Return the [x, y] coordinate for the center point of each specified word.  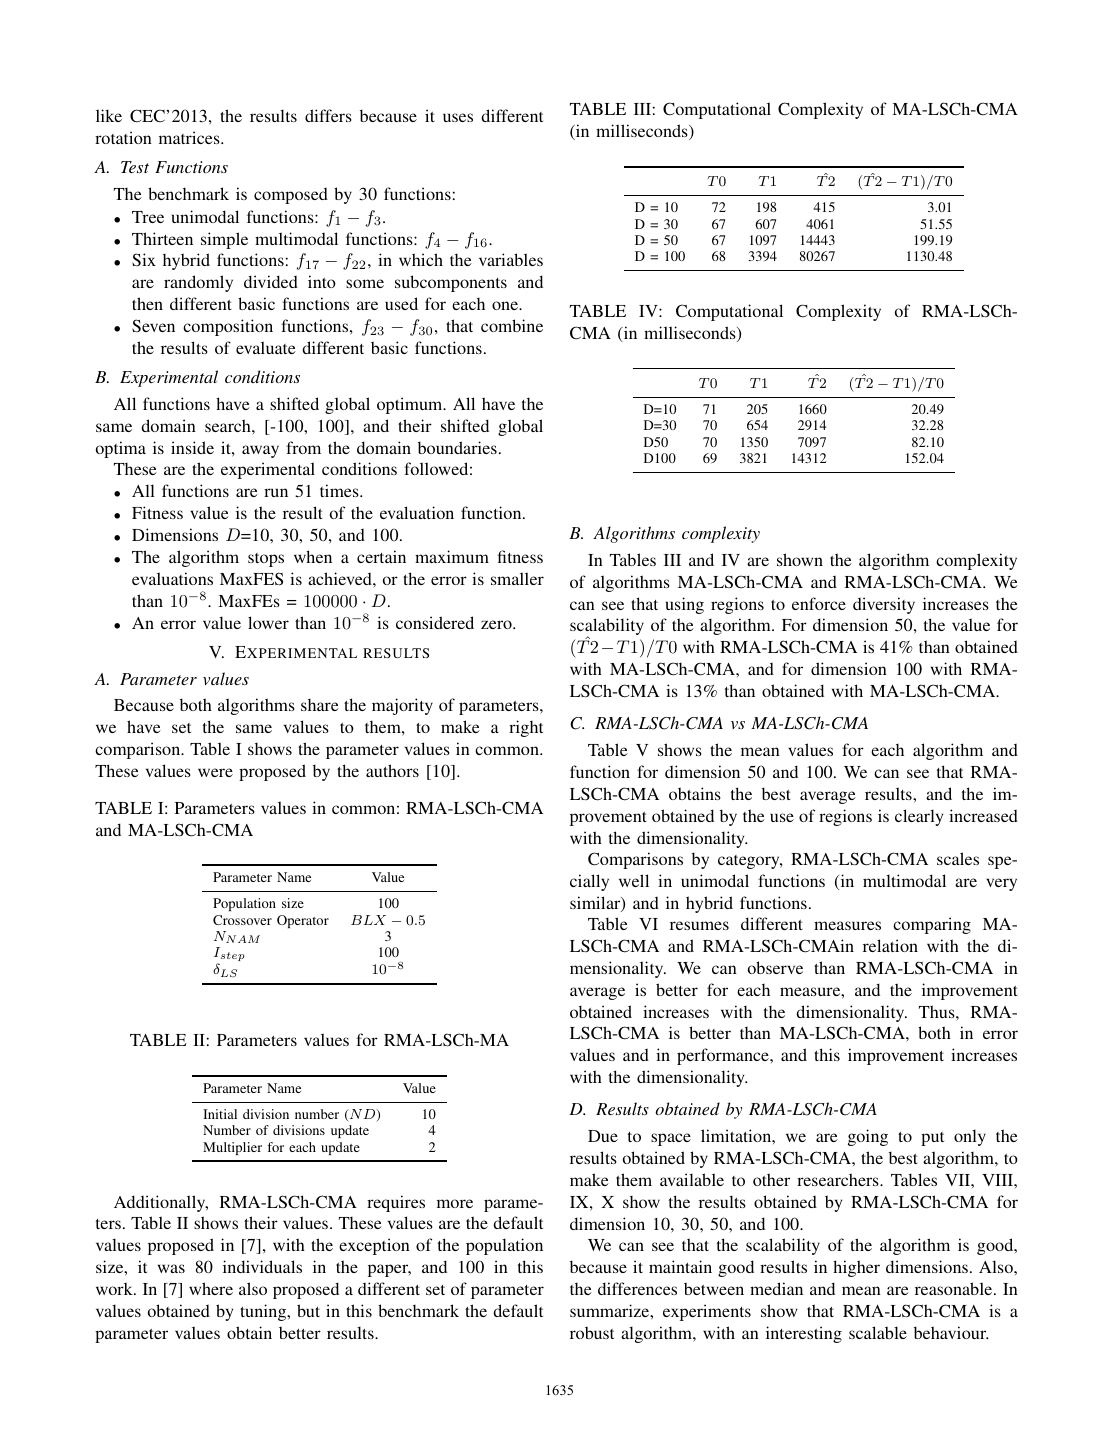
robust [592, 1332]
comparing [932, 925]
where [211, 1288]
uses [458, 117]
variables [511, 259]
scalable [878, 1332]
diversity [884, 605]
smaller [517, 578]
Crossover [242, 920]
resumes [699, 925]
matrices [190, 137]
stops [266, 560]
